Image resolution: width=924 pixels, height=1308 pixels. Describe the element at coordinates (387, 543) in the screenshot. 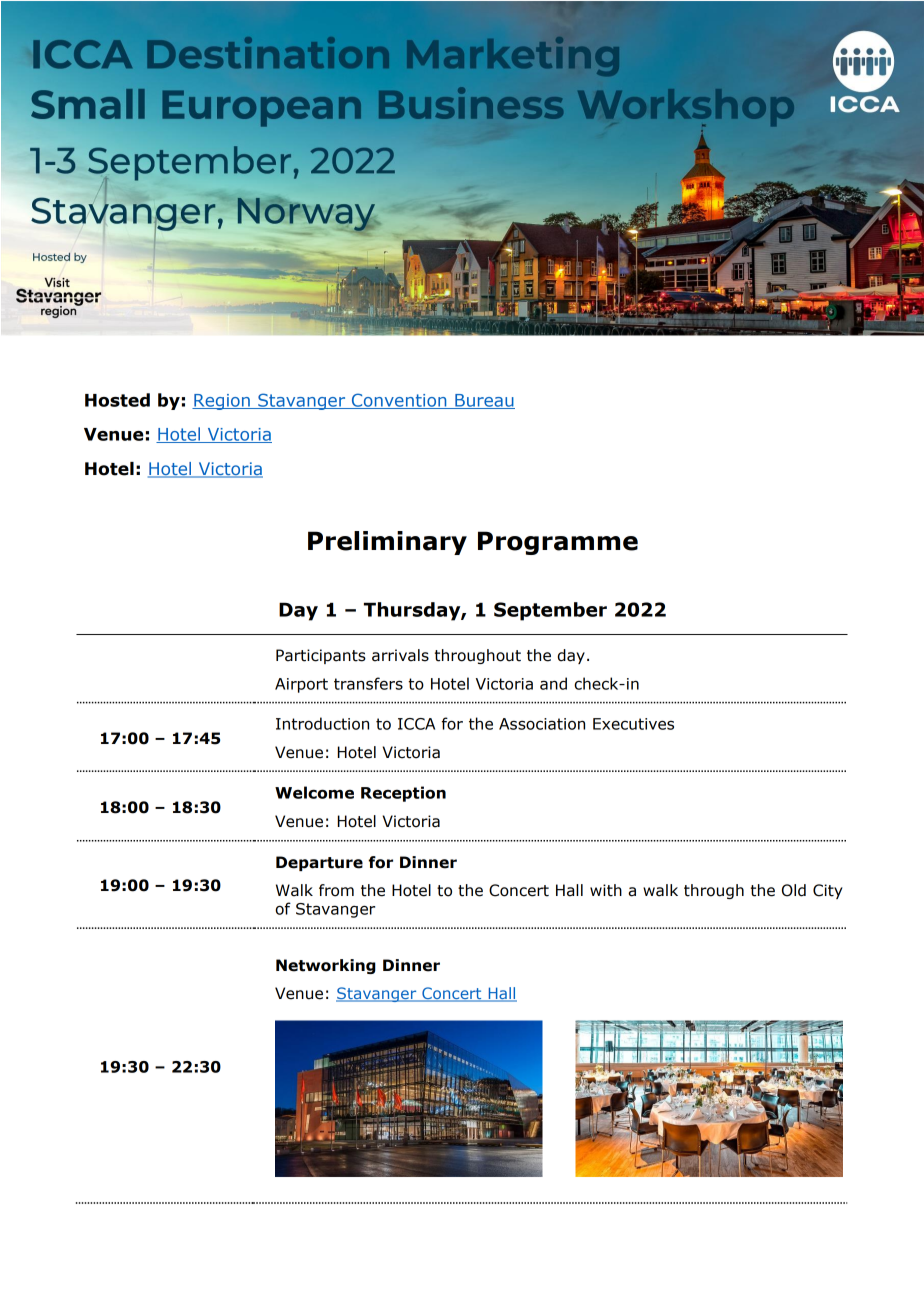

I see `Preliminary` at that location.
